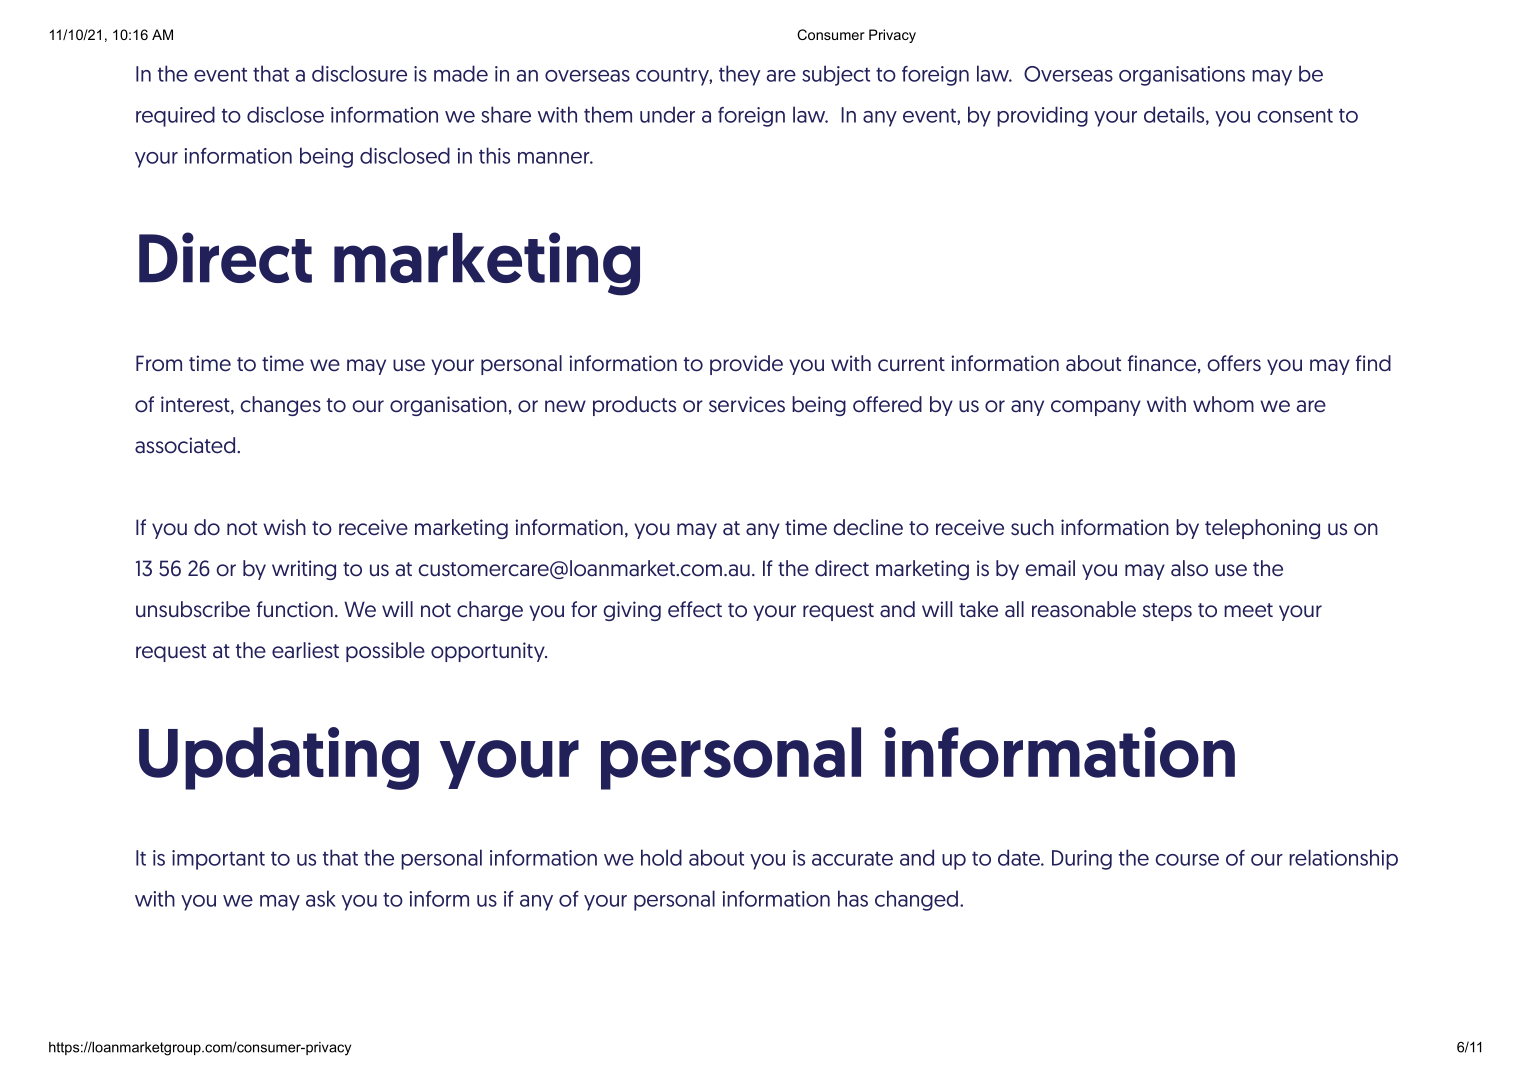 Image resolution: width=1532 pixels, height=1083 pixels. Describe the element at coordinates (1248, 610) in the image. I see `meet` at that location.
